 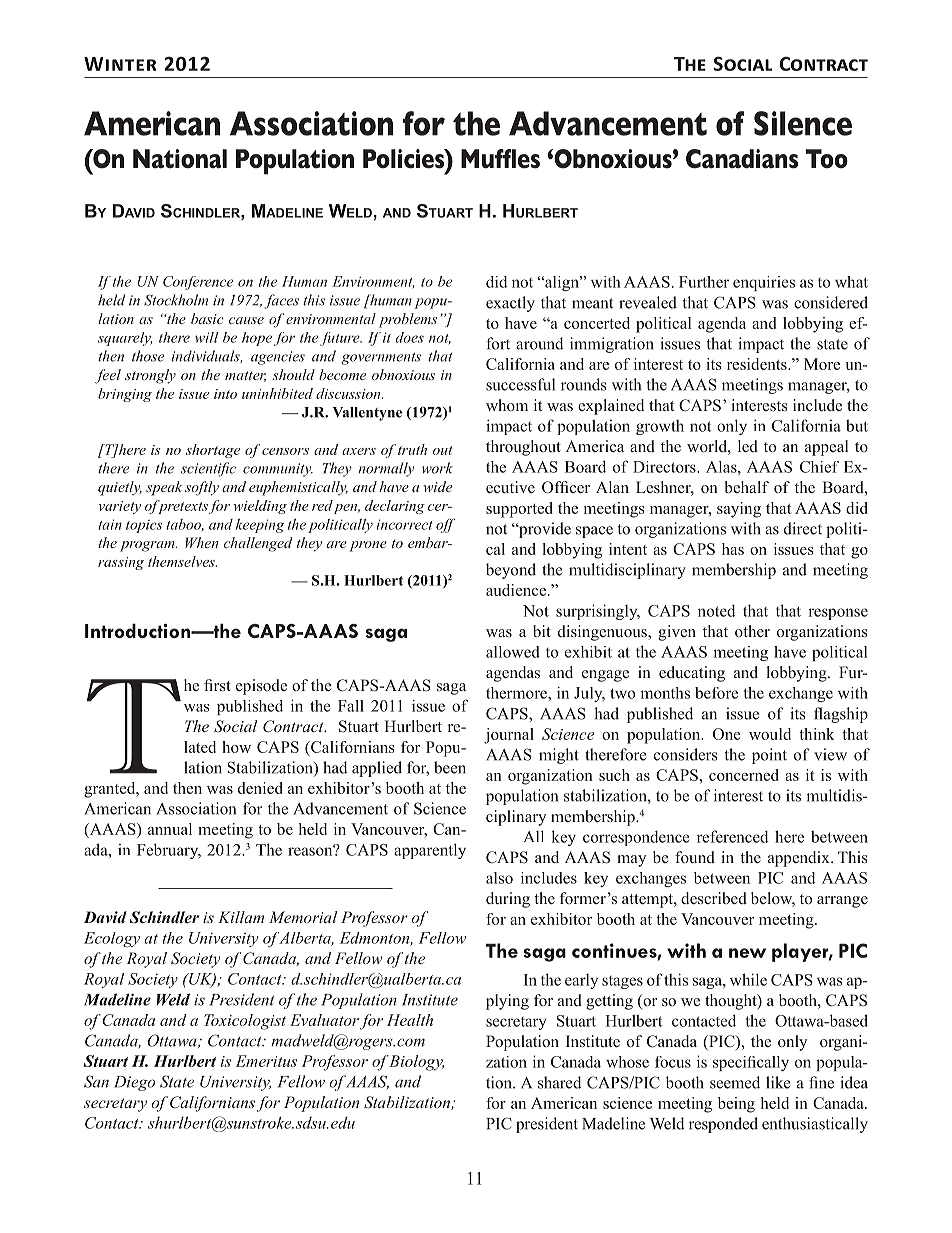 What do you see at coordinates (416, 1063) in the document?
I see `Biology` at bounding box center [416, 1063].
